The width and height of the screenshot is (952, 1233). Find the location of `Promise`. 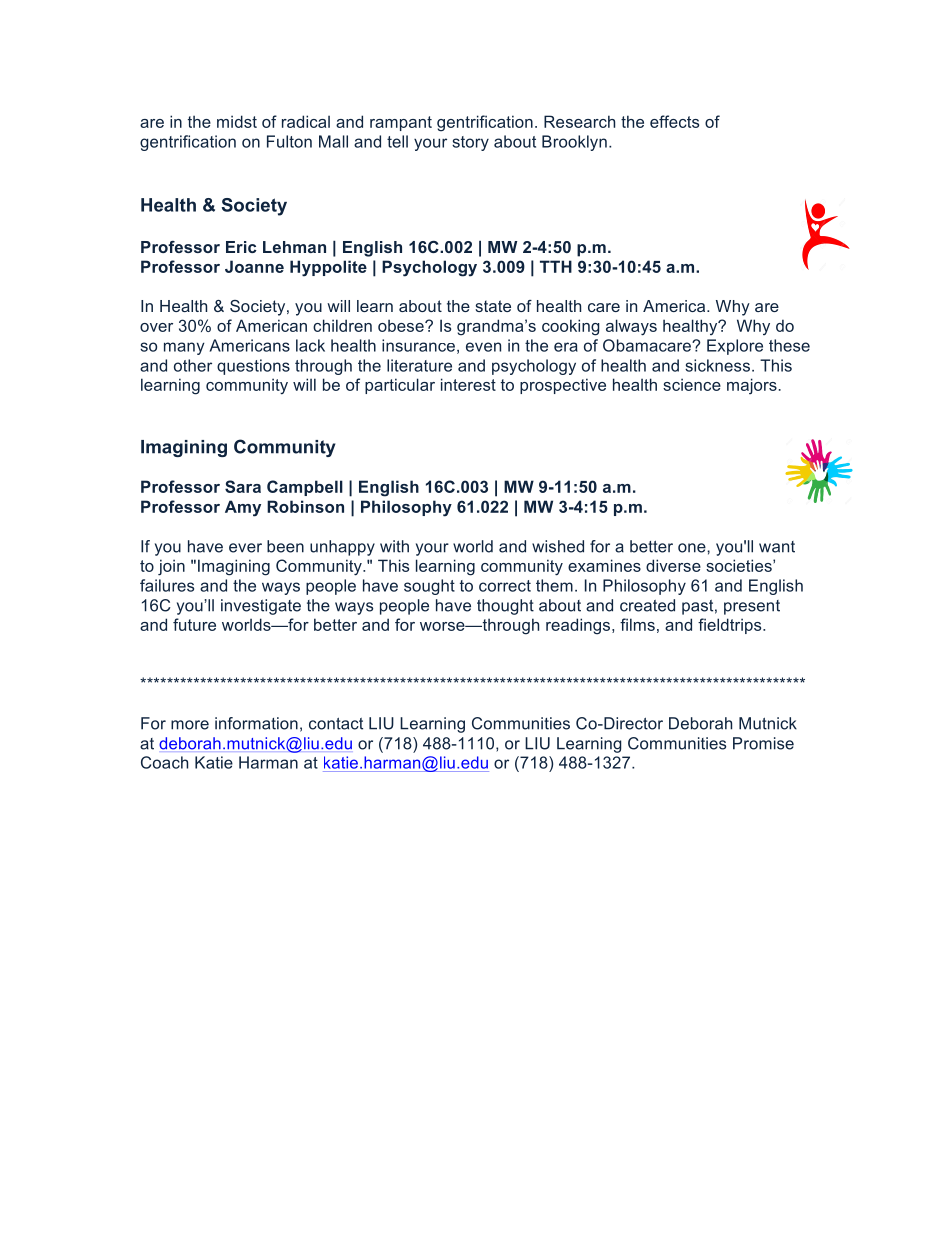

Promise is located at coordinates (763, 743).
